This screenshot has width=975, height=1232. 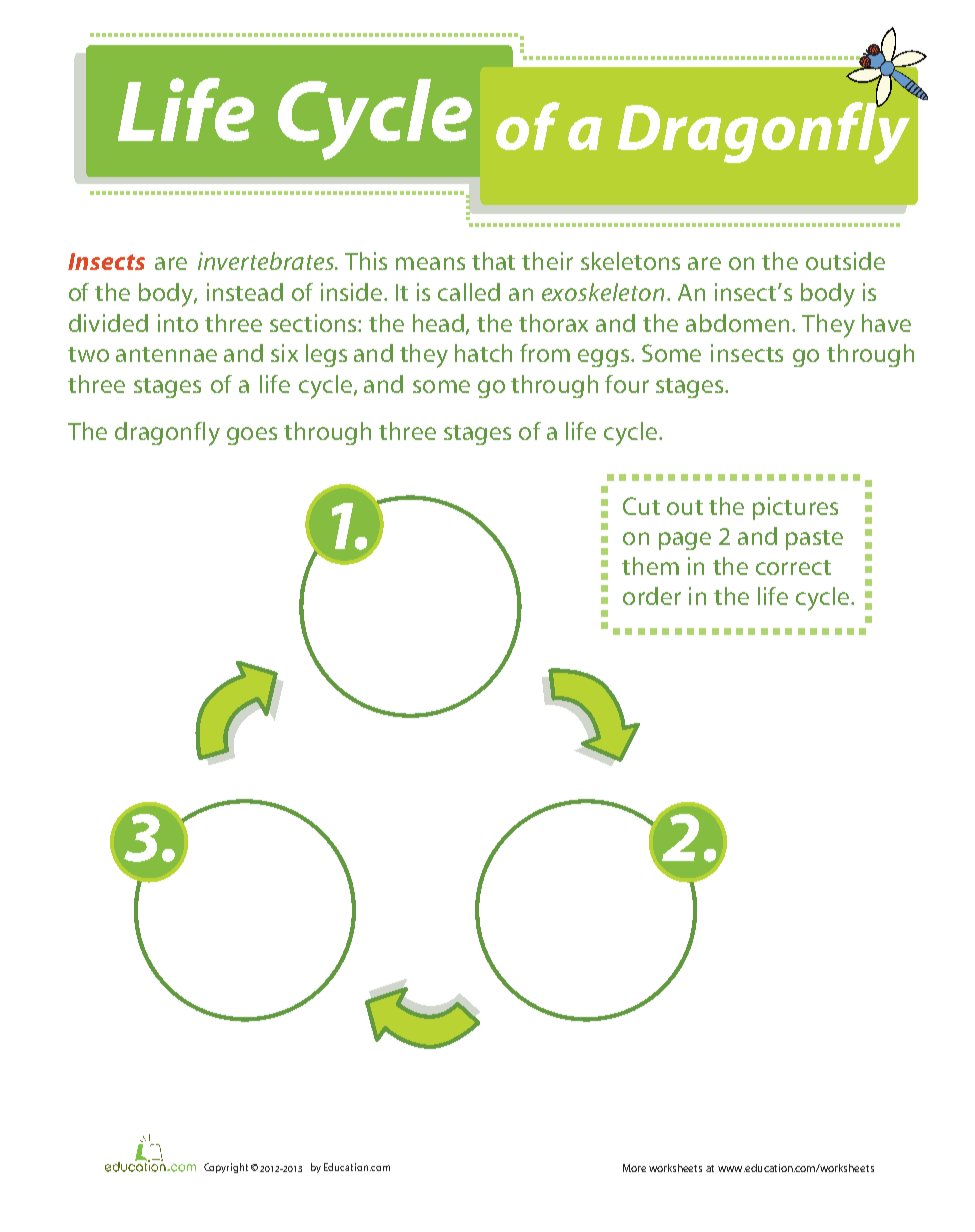 What do you see at coordinates (252, 436) in the screenshot?
I see `goes` at bounding box center [252, 436].
